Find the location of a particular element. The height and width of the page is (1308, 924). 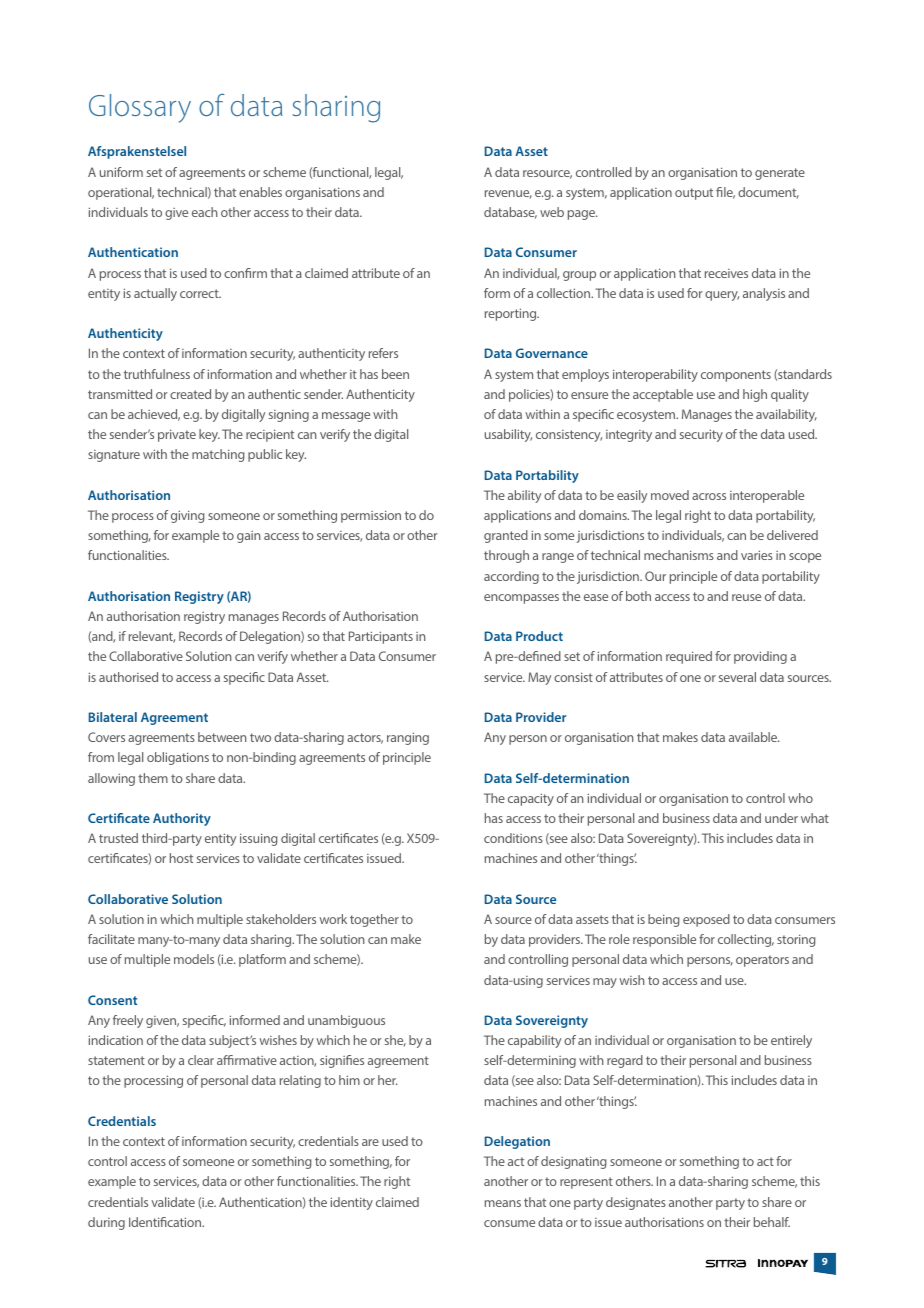

created is located at coordinates (190, 394).
